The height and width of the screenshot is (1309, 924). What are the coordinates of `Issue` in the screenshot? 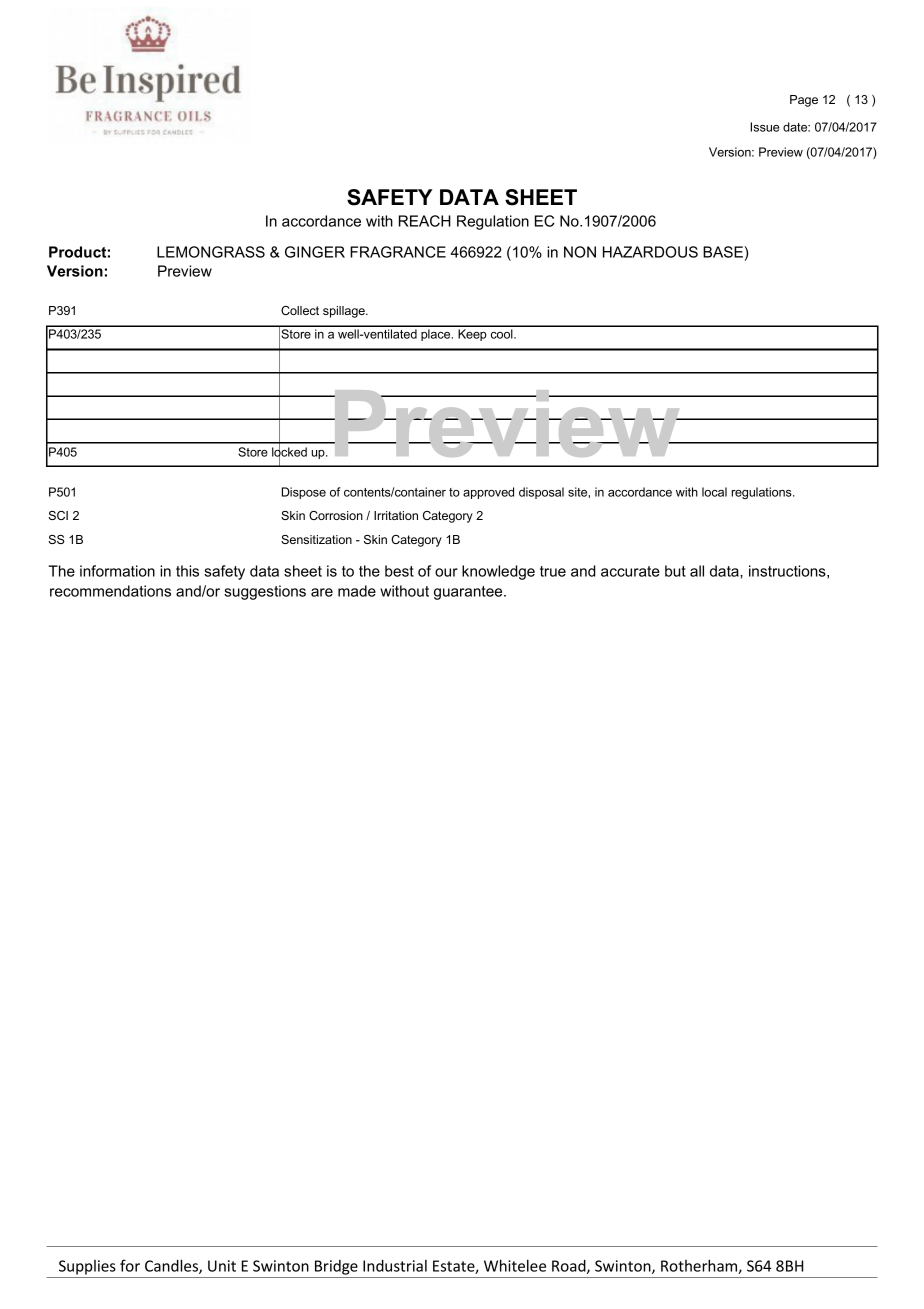 It's located at (764, 127).
